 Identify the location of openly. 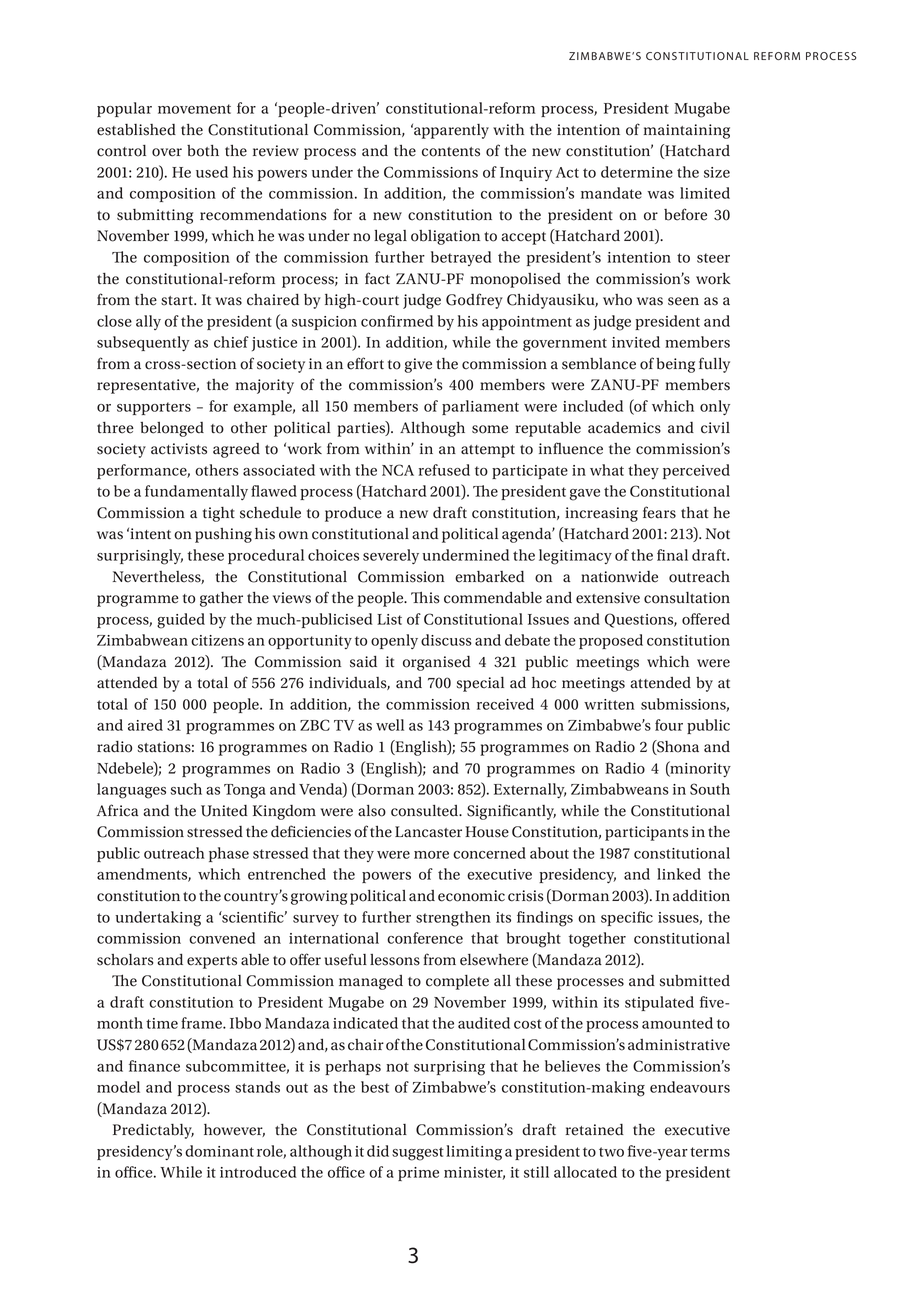
(394, 641).
